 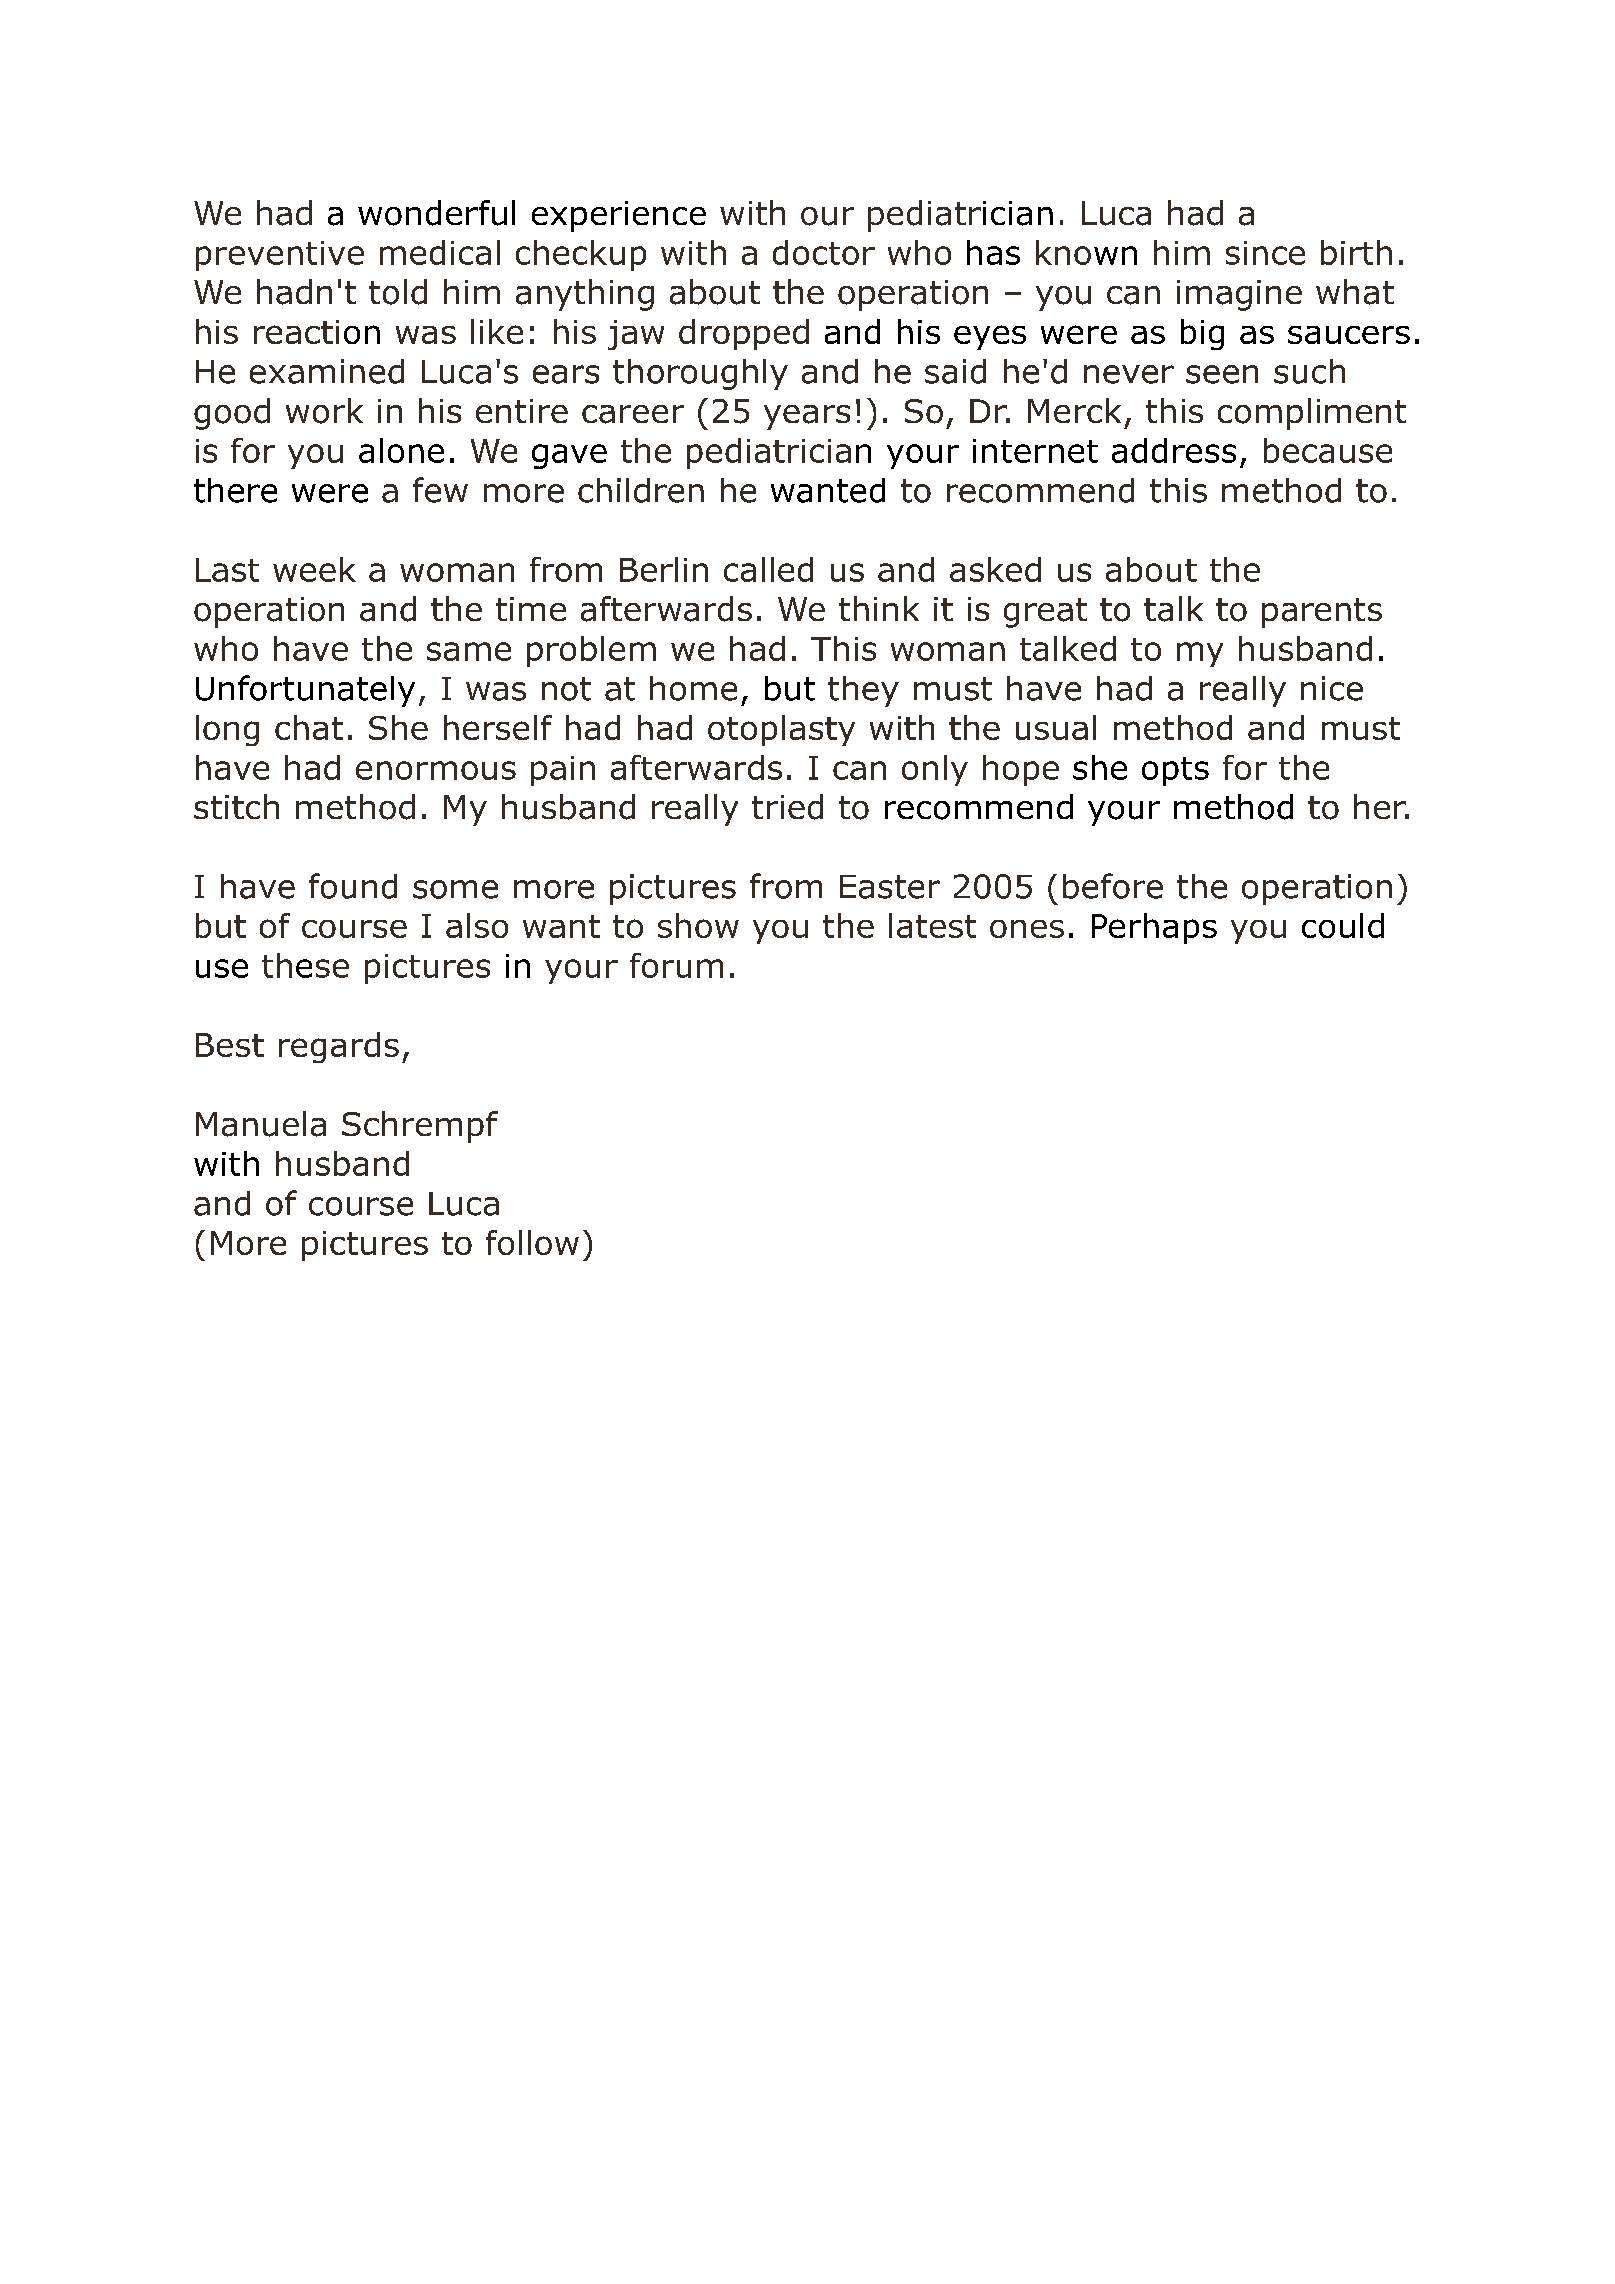 I want to click on before, so click(x=1113, y=886).
